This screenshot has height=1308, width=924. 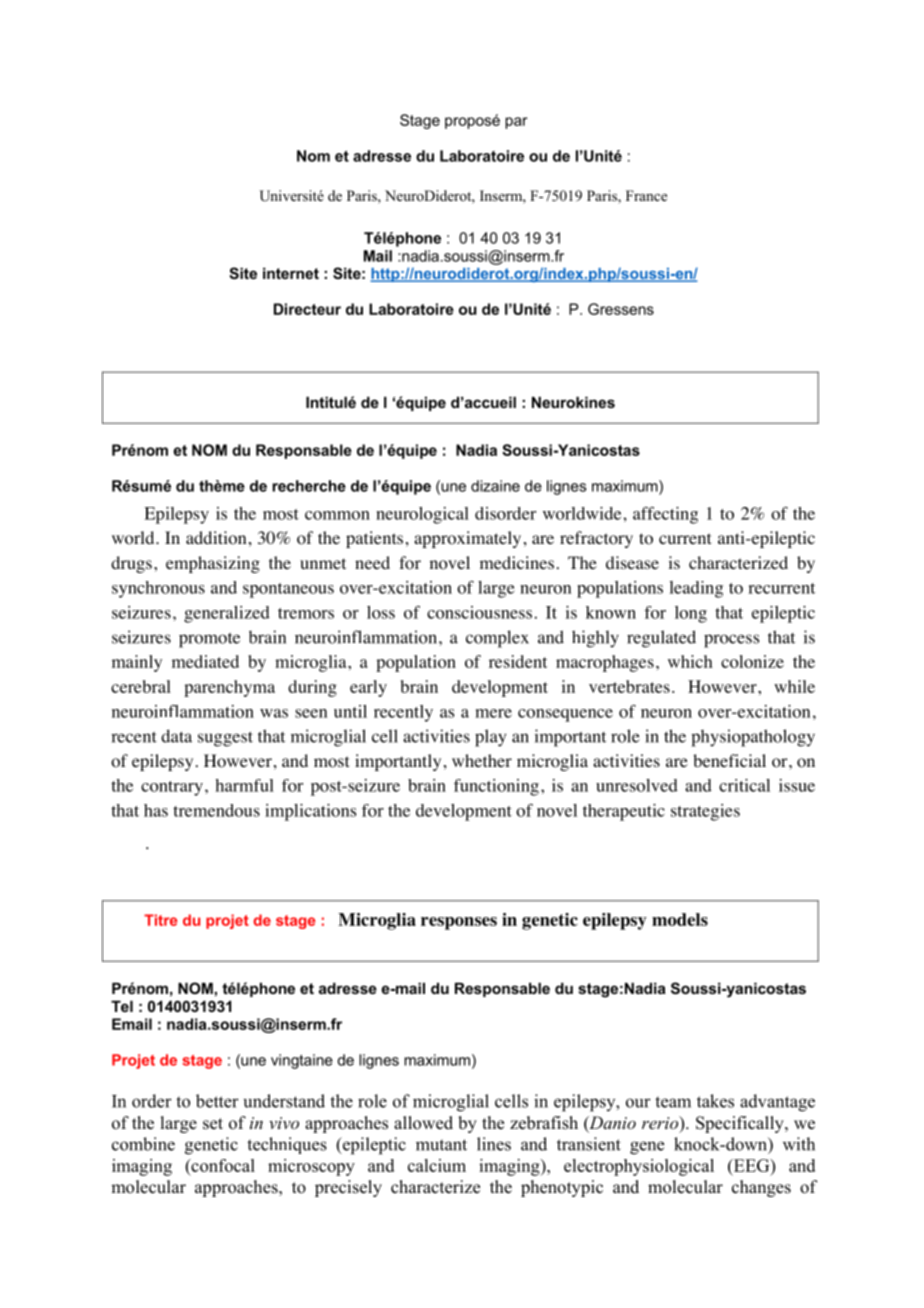 I want to click on leading, so click(x=696, y=589).
